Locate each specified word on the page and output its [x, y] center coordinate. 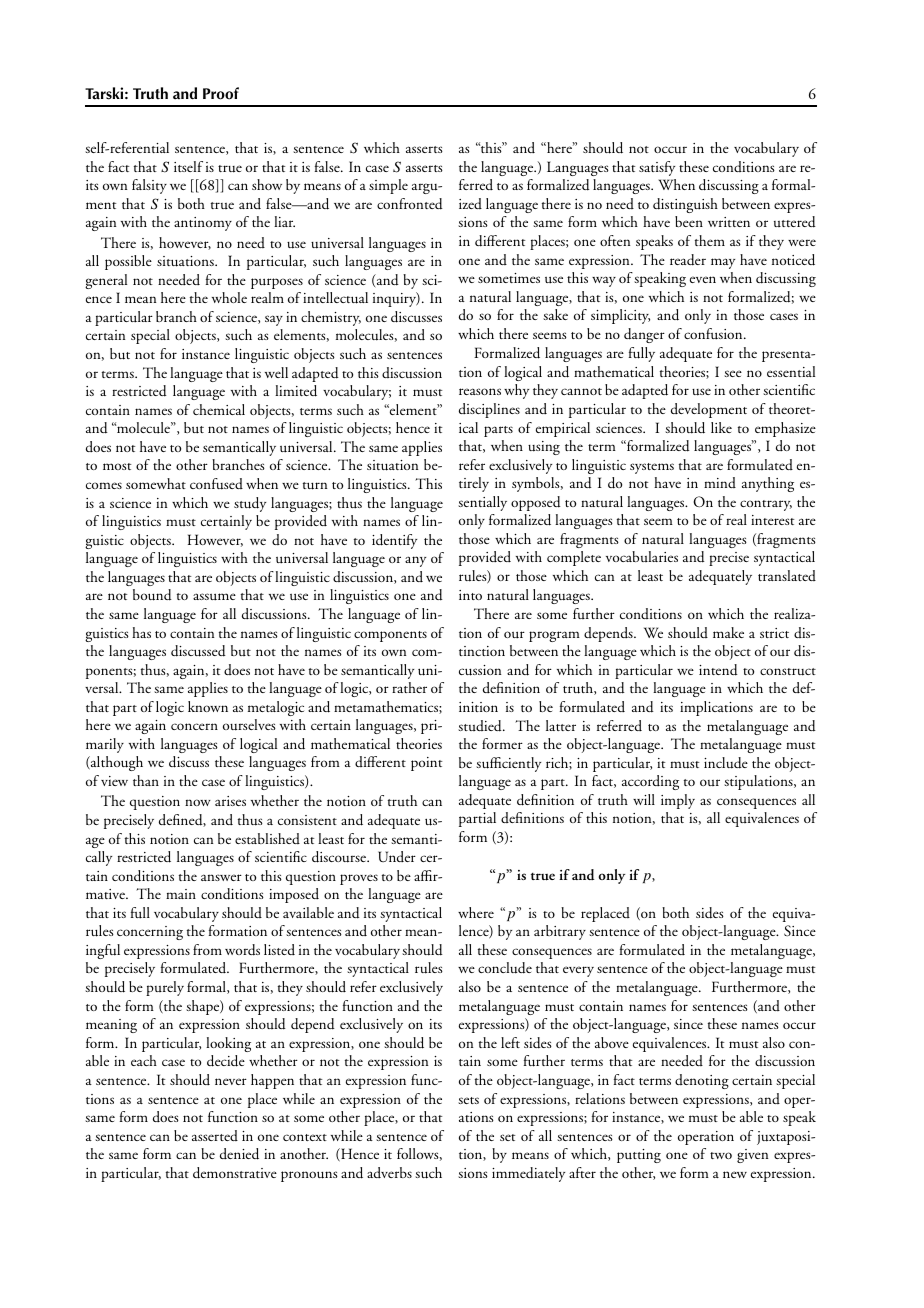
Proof [221, 93]
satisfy [657, 168]
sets [468, 1100]
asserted [215, 1135]
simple [388, 186]
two [721, 1155]
